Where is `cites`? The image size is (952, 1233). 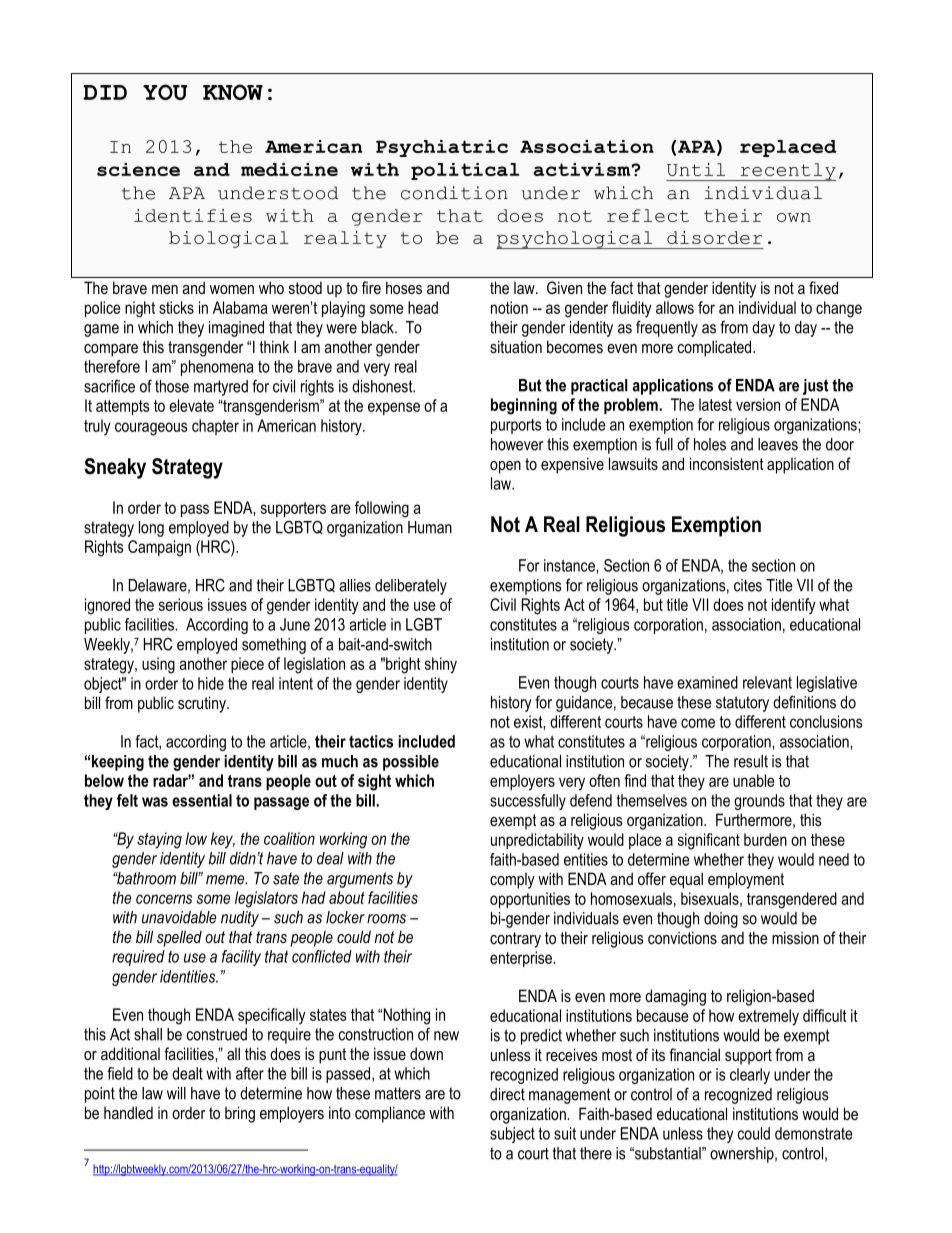
cites is located at coordinates (748, 585).
